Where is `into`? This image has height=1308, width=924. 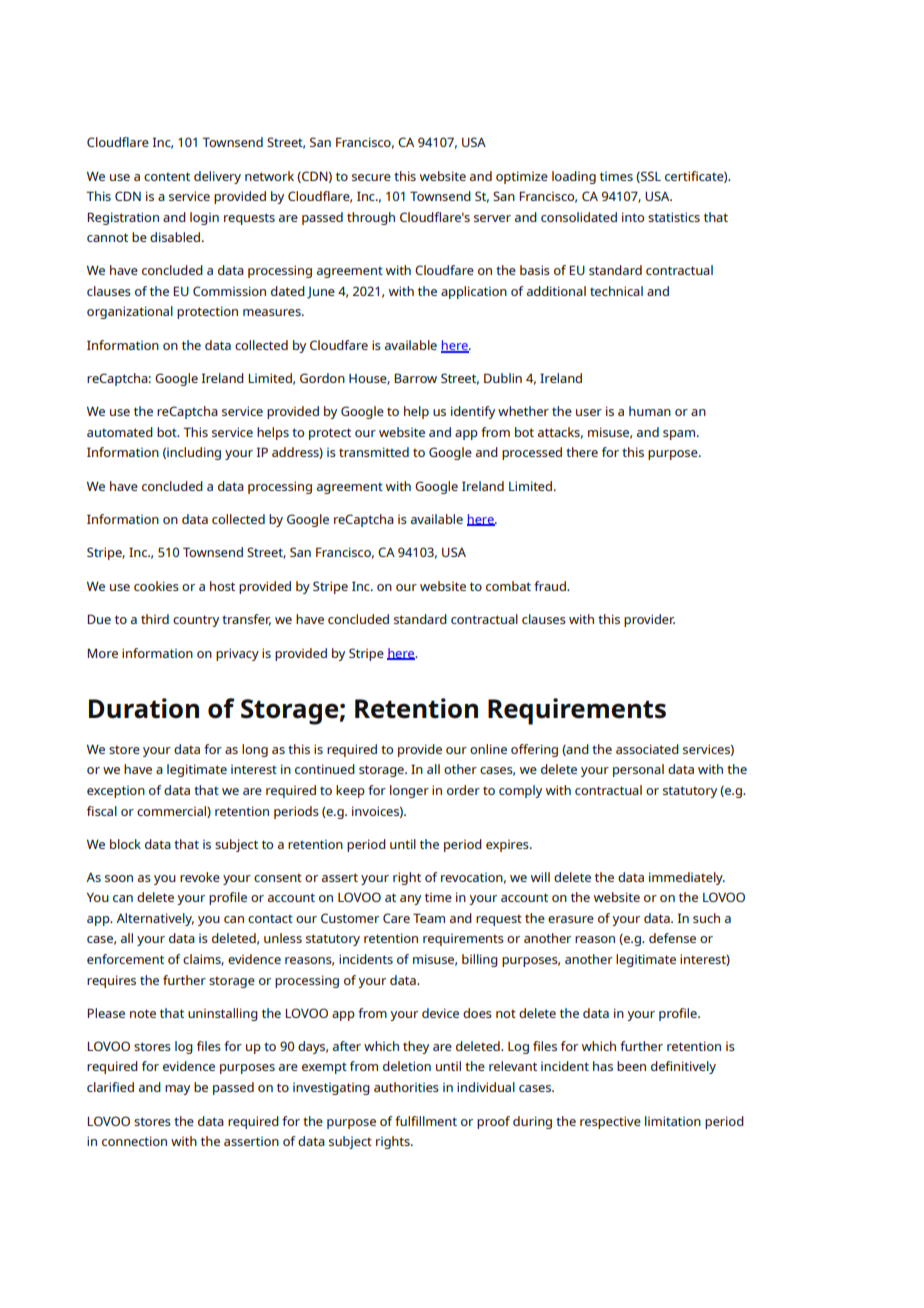
into is located at coordinates (633, 217).
